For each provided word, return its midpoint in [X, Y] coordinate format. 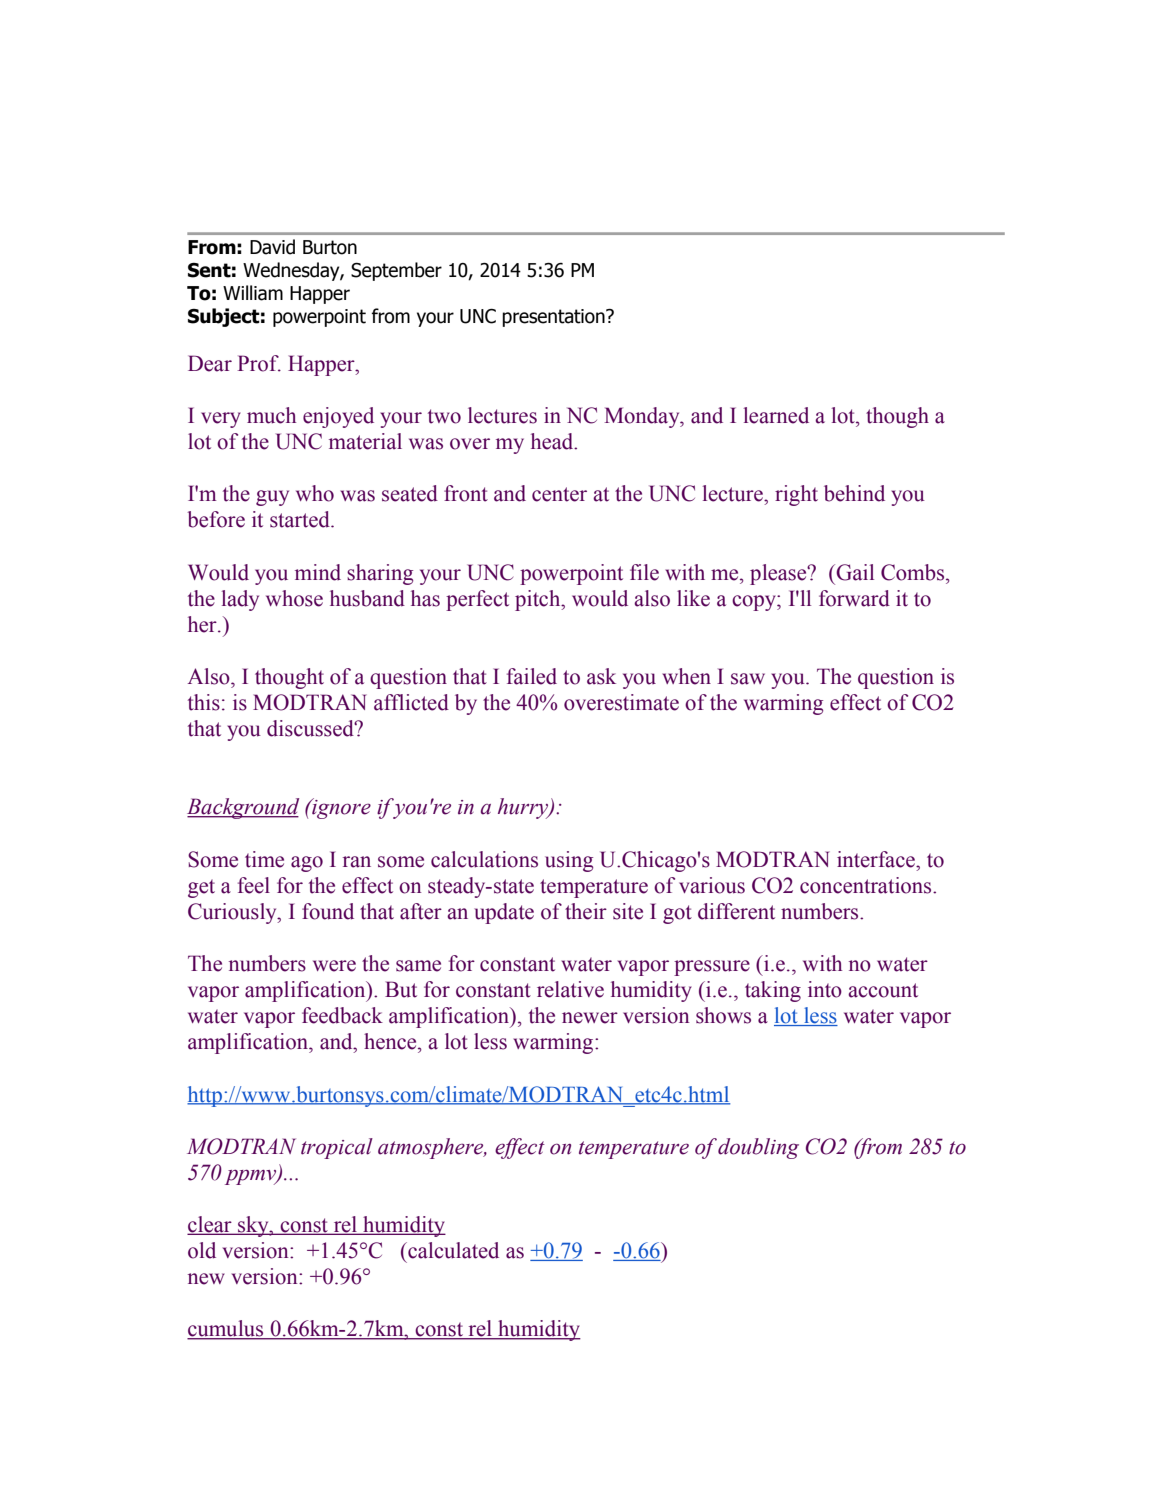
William [253, 293]
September [396, 271]
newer [590, 1018]
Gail [854, 572]
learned [776, 415]
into [825, 989]
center [559, 494]
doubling [758, 1148]
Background [243, 808]
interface [877, 859]
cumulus [226, 1329]
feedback [342, 1015]
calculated [452, 1250]
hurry [524, 808]
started [301, 519]
